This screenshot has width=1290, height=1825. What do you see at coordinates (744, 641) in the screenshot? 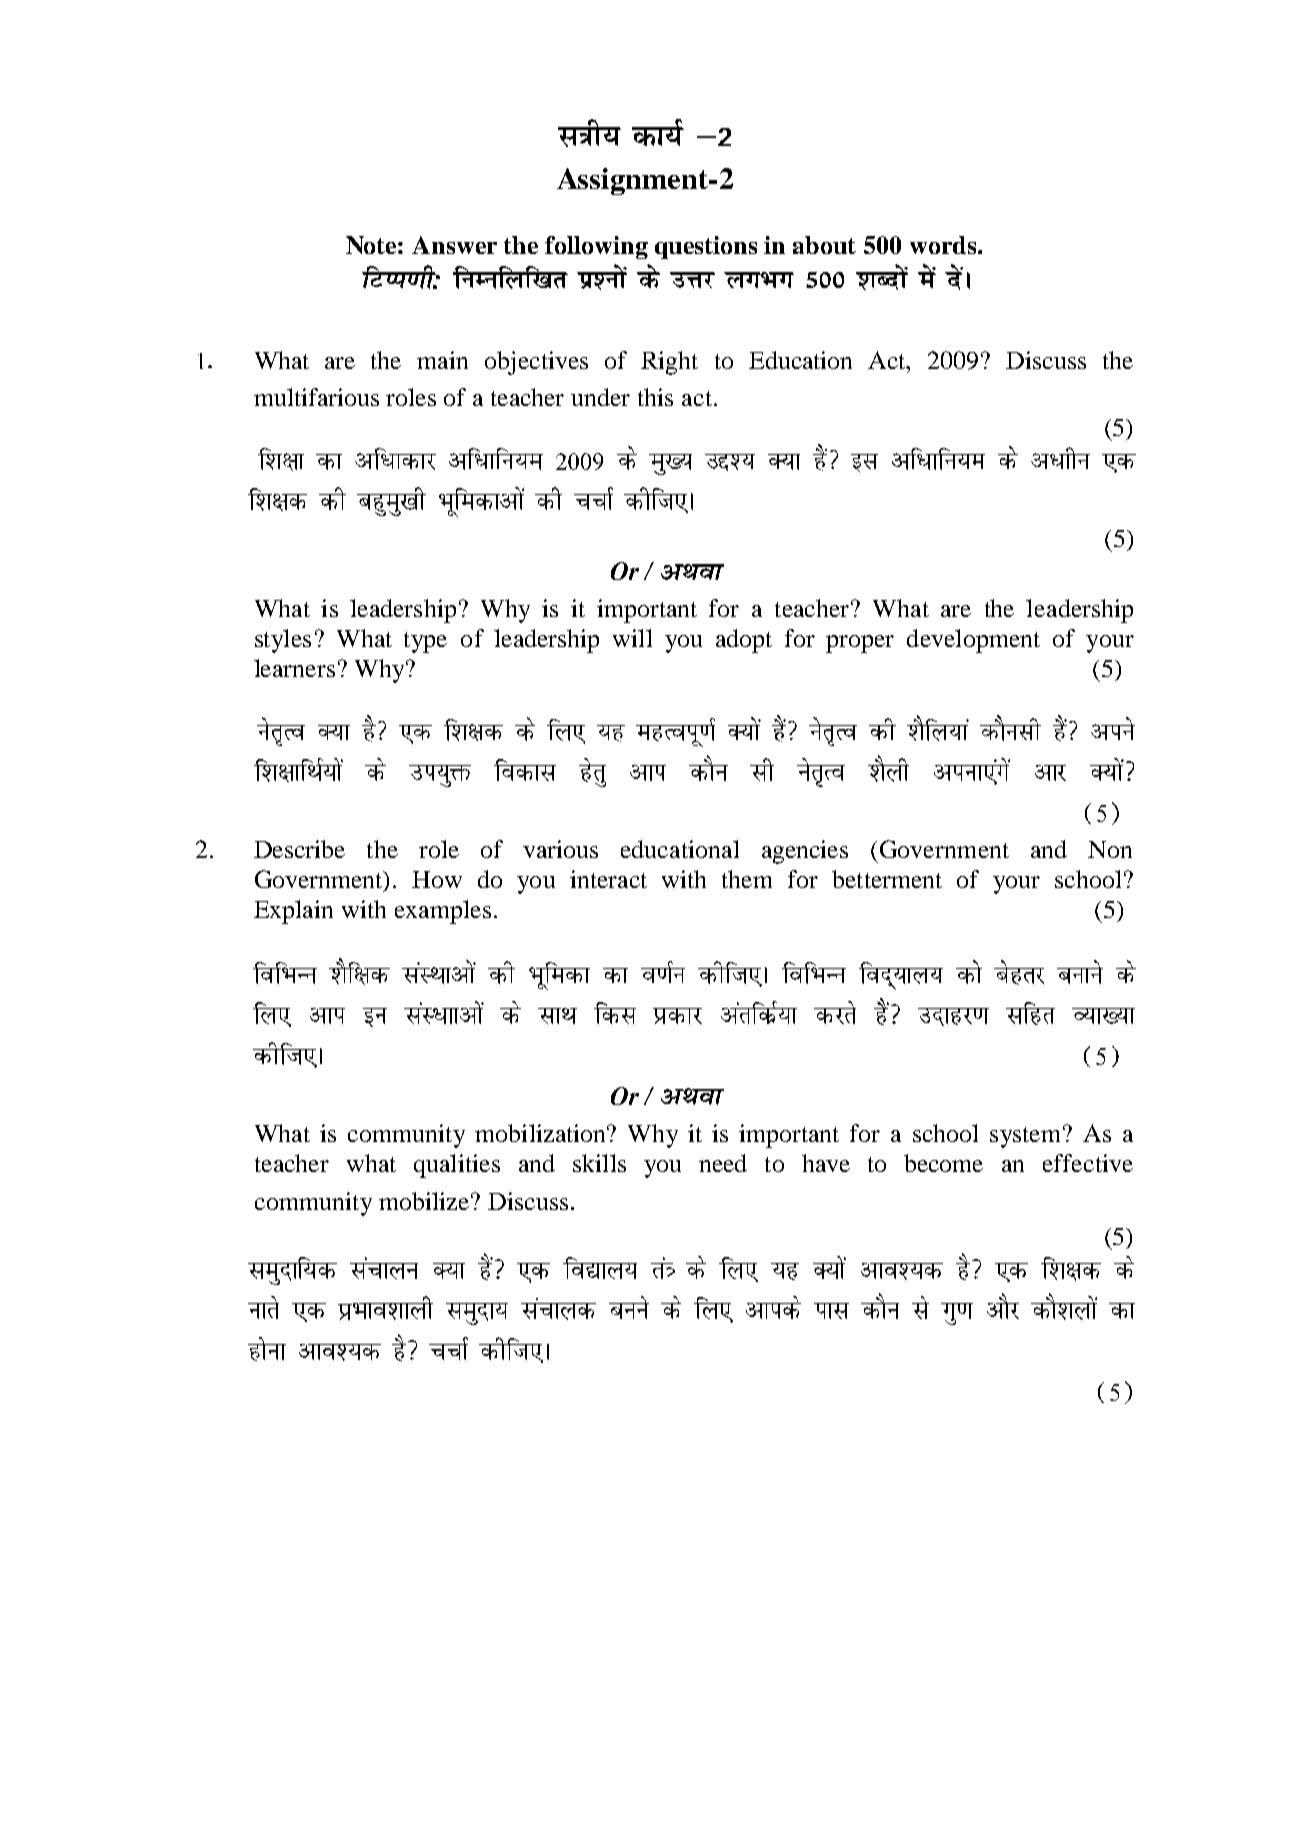
I see `adopt` at bounding box center [744, 641].
